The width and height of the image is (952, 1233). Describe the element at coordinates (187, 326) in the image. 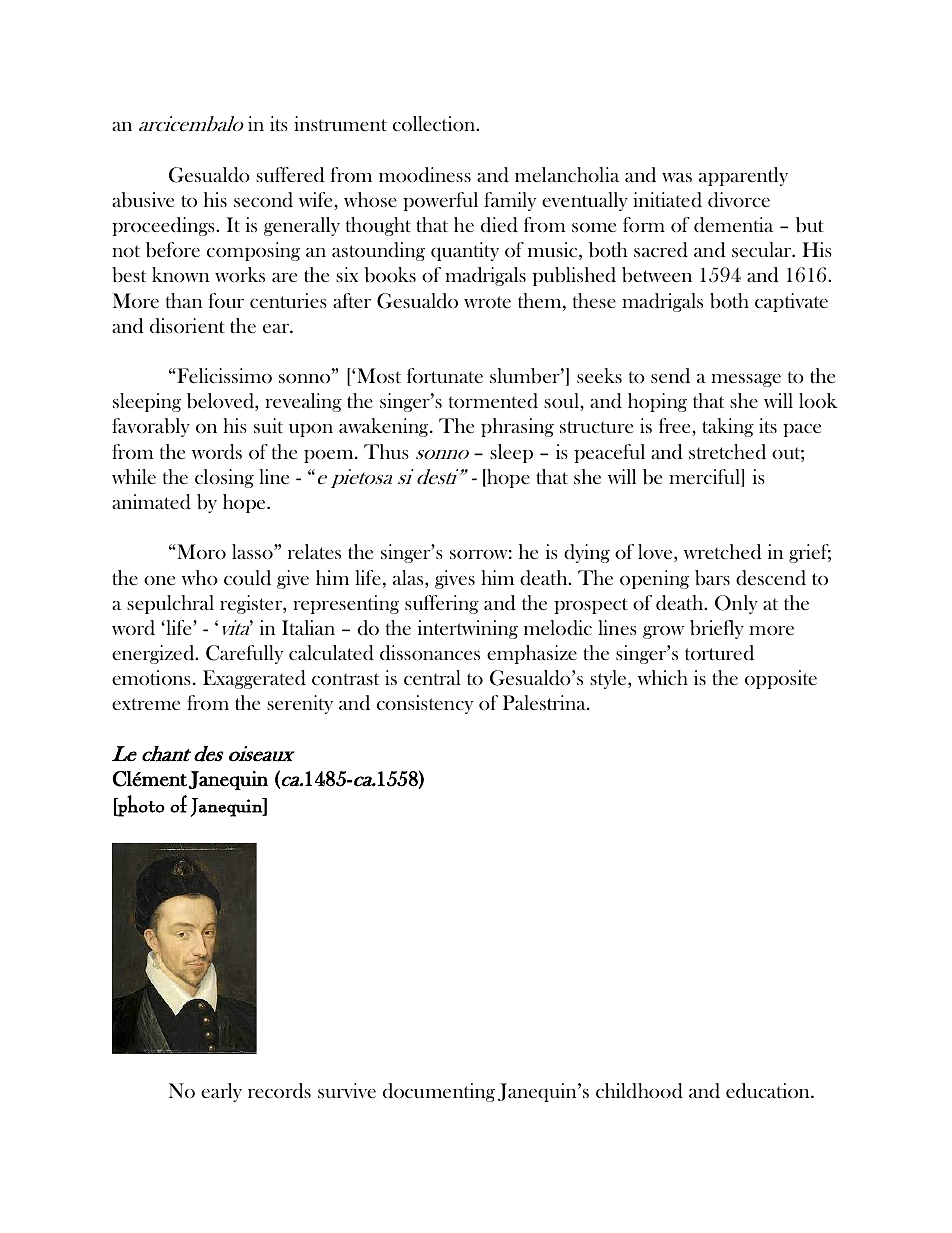

I see `disorient` at that location.
